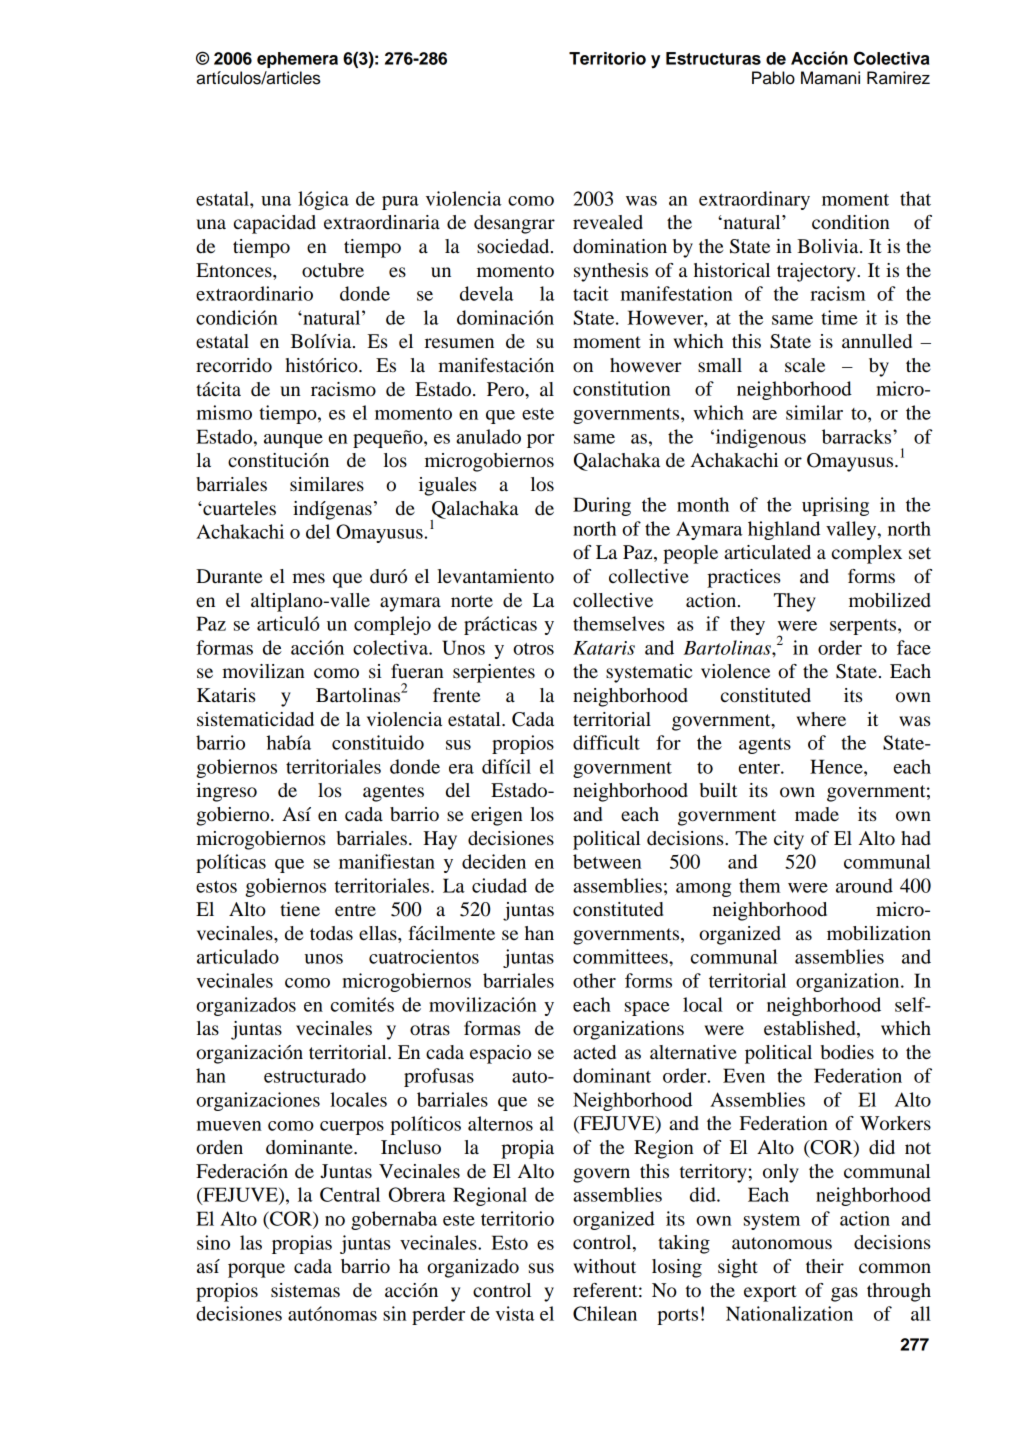 This screenshot has width=1027, height=1453. Describe the element at coordinates (606, 742) in the screenshot. I see `difficult` at that location.
